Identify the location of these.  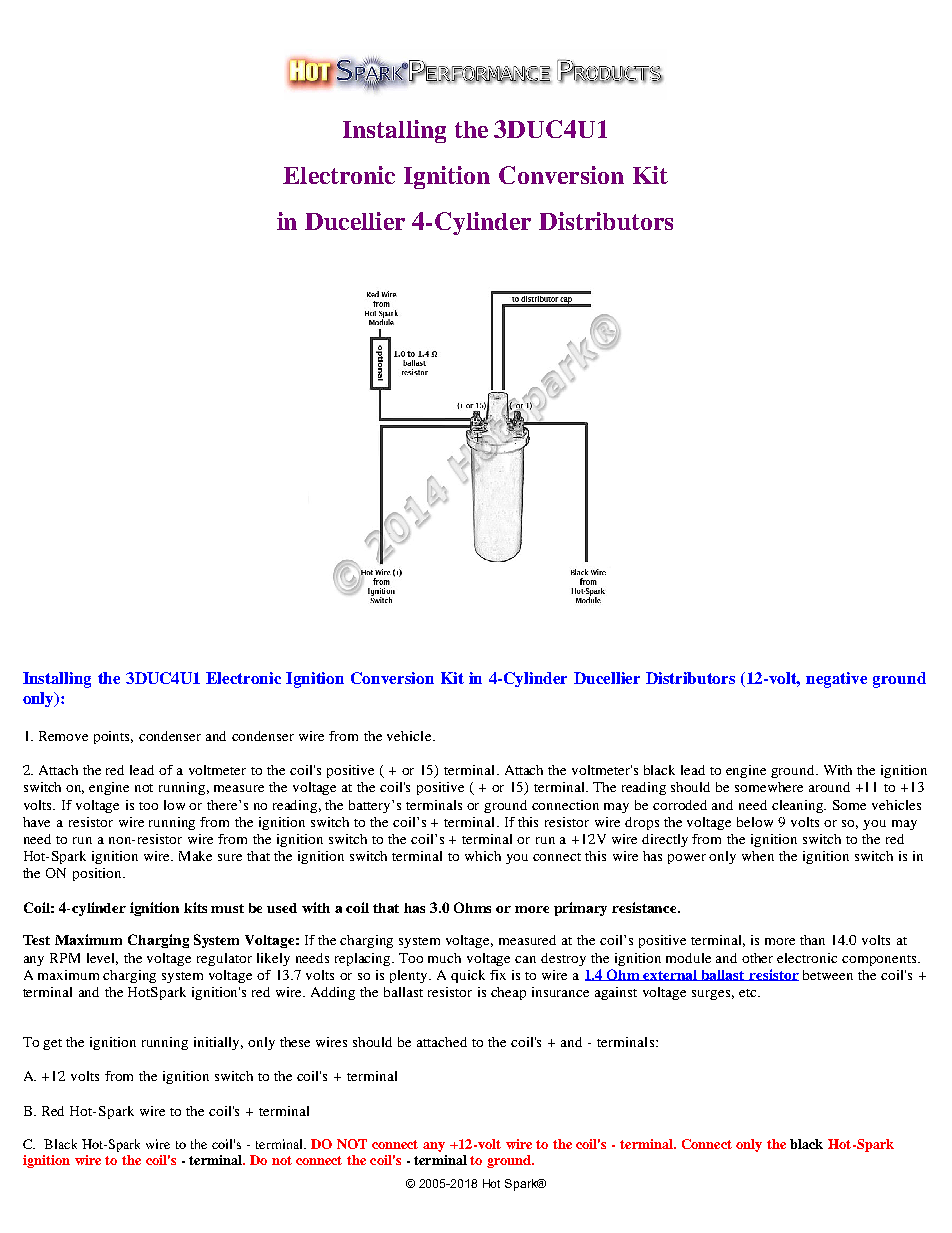
(295, 1042).
